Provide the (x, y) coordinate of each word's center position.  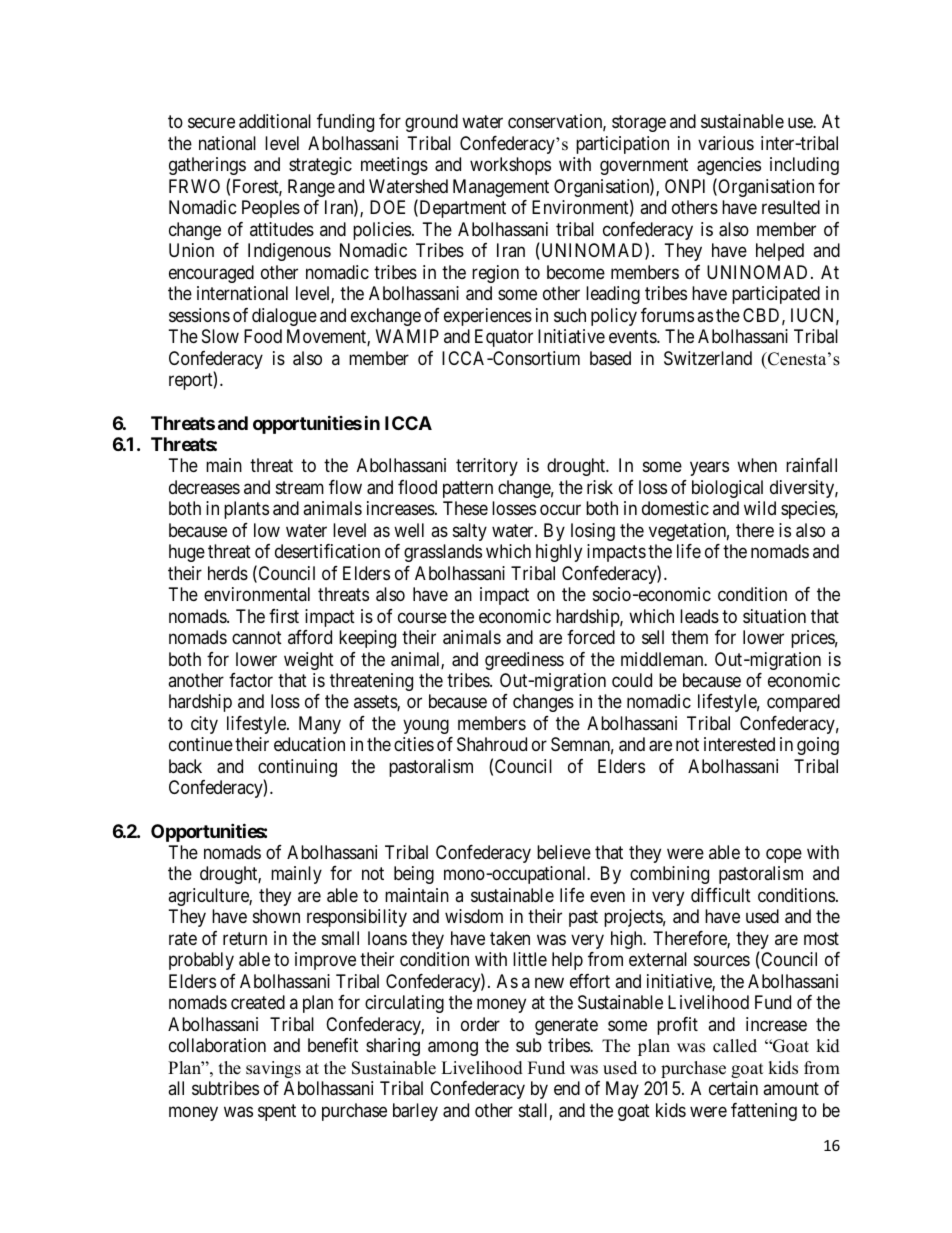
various (726, 143)
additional (275, 121)
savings (273, 1069)
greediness (524, 661)
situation (774, 616)
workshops (510, 166)
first (284, 616)
